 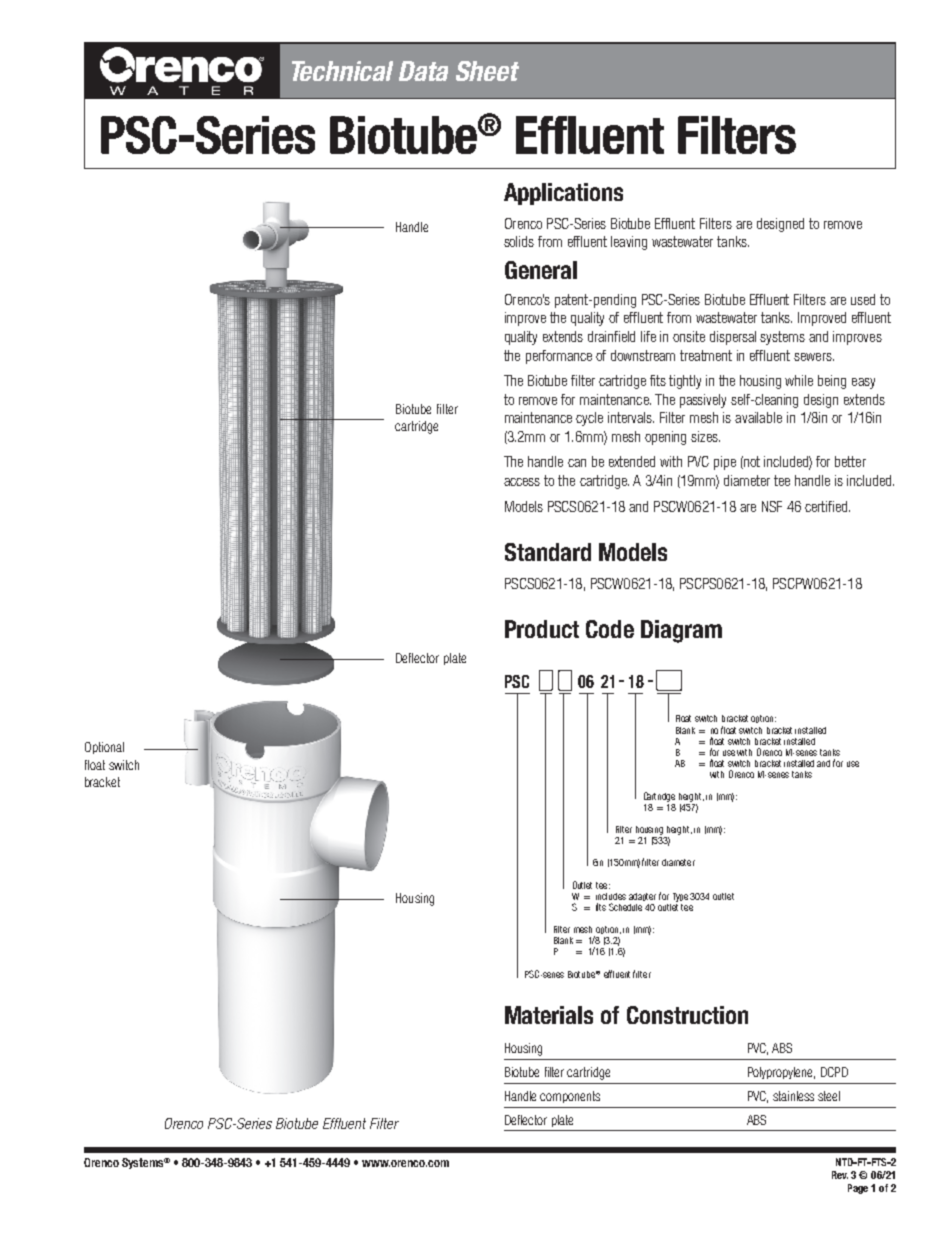 I want to click on access, so click(x=522, y=482).
